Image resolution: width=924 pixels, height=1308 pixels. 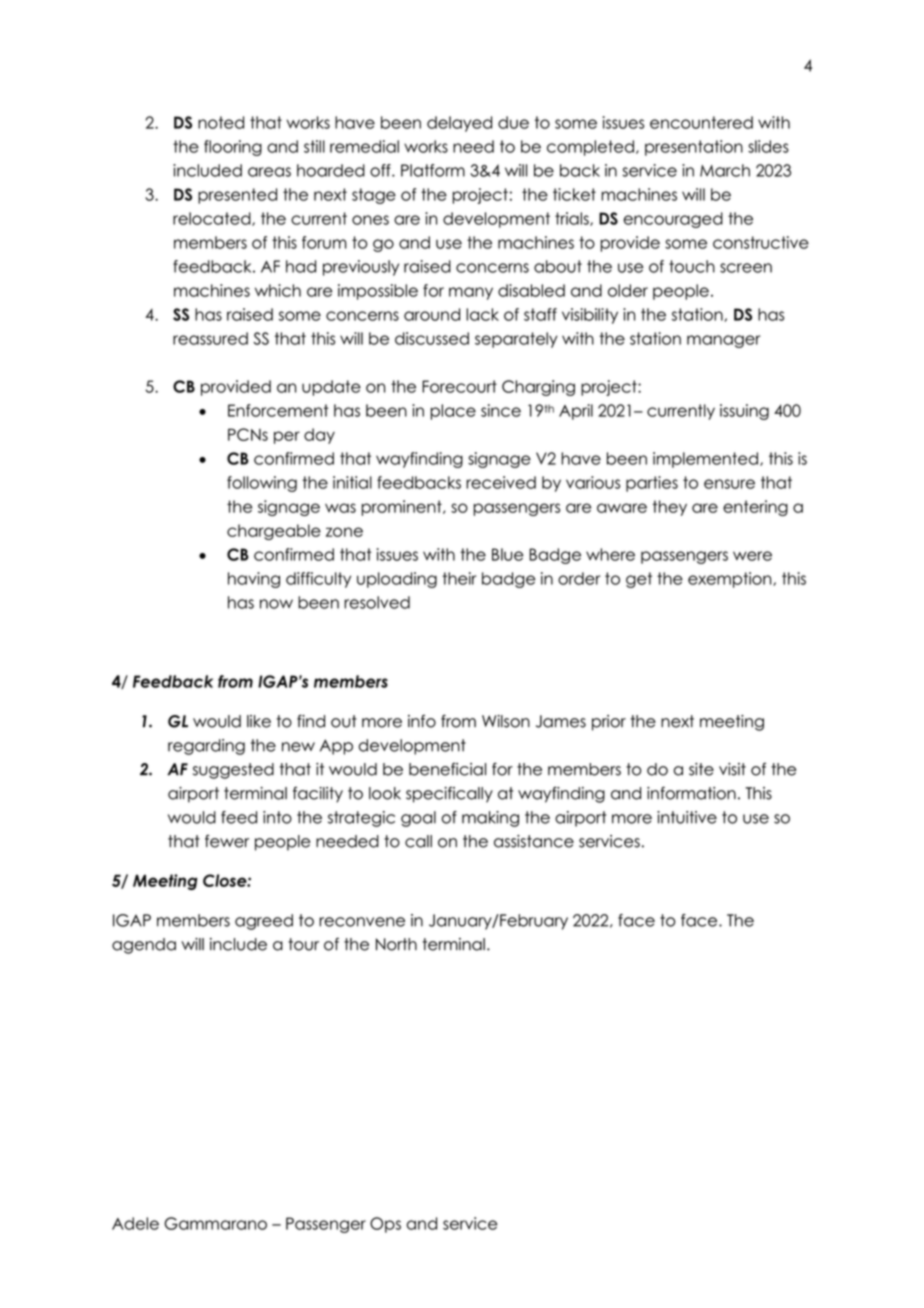 I want to click on prior, so click(x=609, y=723).
